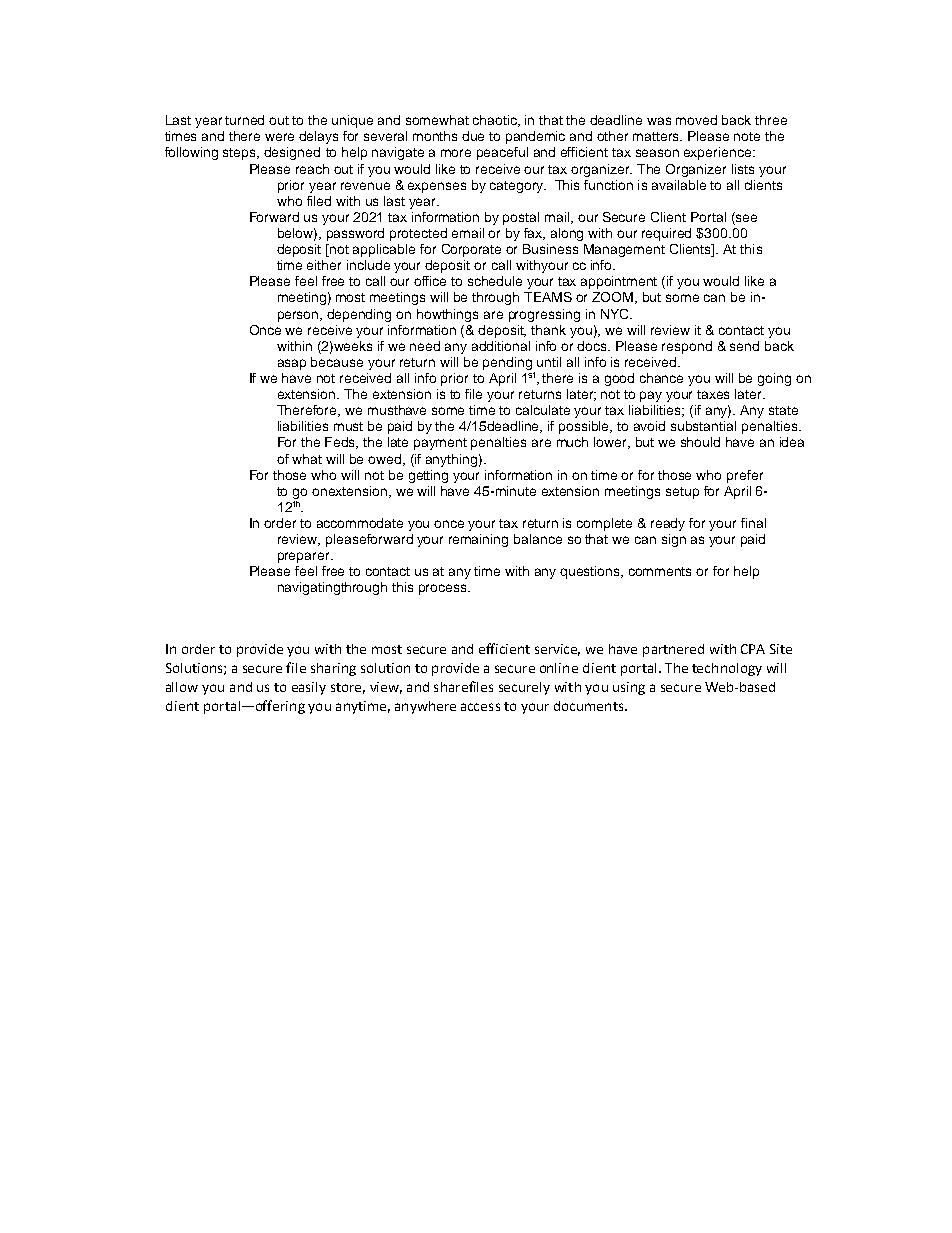 This screenshot has height=1233, width=952. I want to click on substantial, so click(703, 426).
